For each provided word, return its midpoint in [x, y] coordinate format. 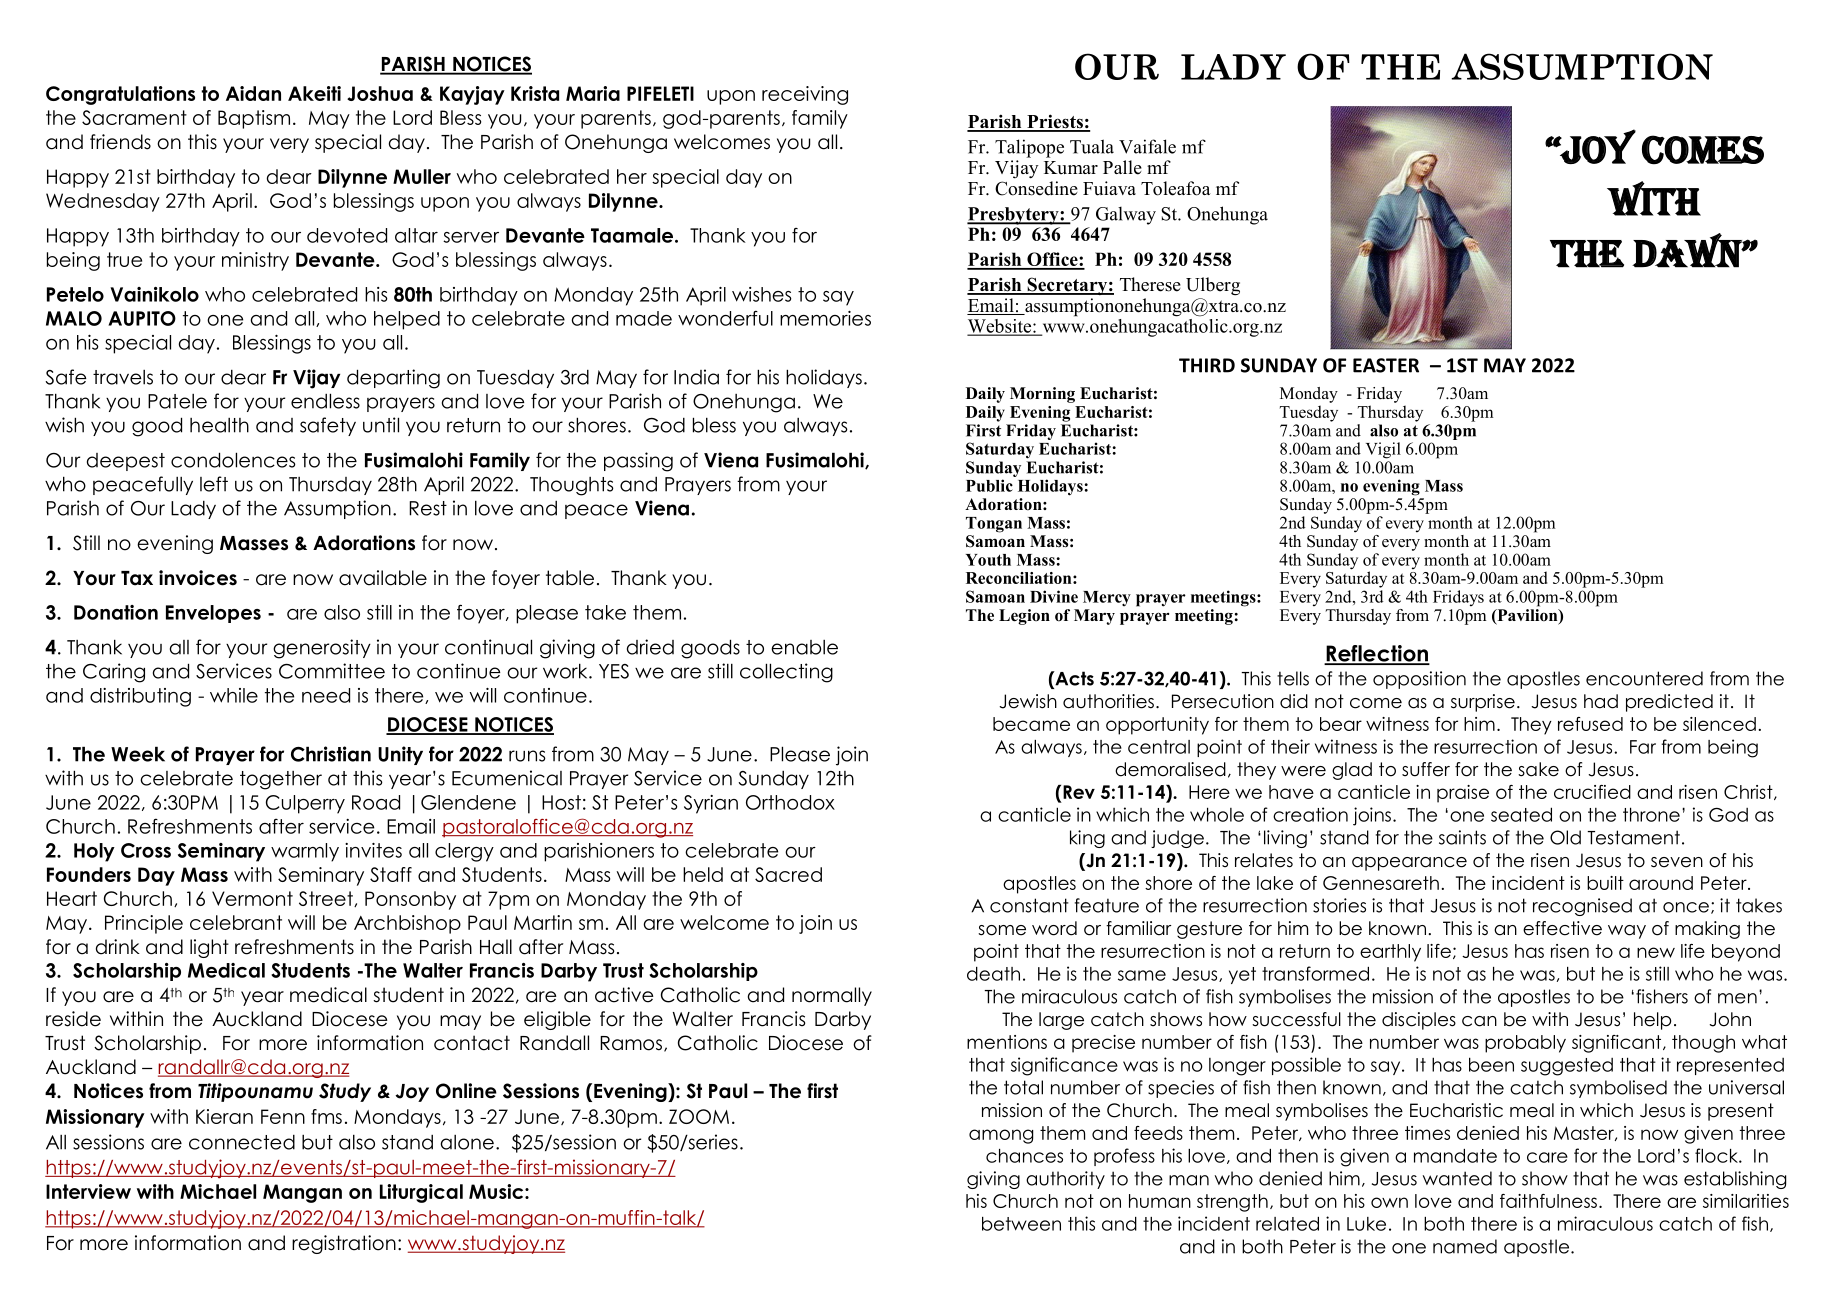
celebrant [236, 922]
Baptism [254, 119]
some [1002, 930]
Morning [1042, 395]
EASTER [1386, 365]
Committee [332, 671]
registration [344, 1244]
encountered [1644, 678]
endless [325, 401]
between [1021, 1224]
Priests [1055, 122]
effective [1562, 928]
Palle [1122, 167]
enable [804, 647]
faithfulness [1548, 1201]
